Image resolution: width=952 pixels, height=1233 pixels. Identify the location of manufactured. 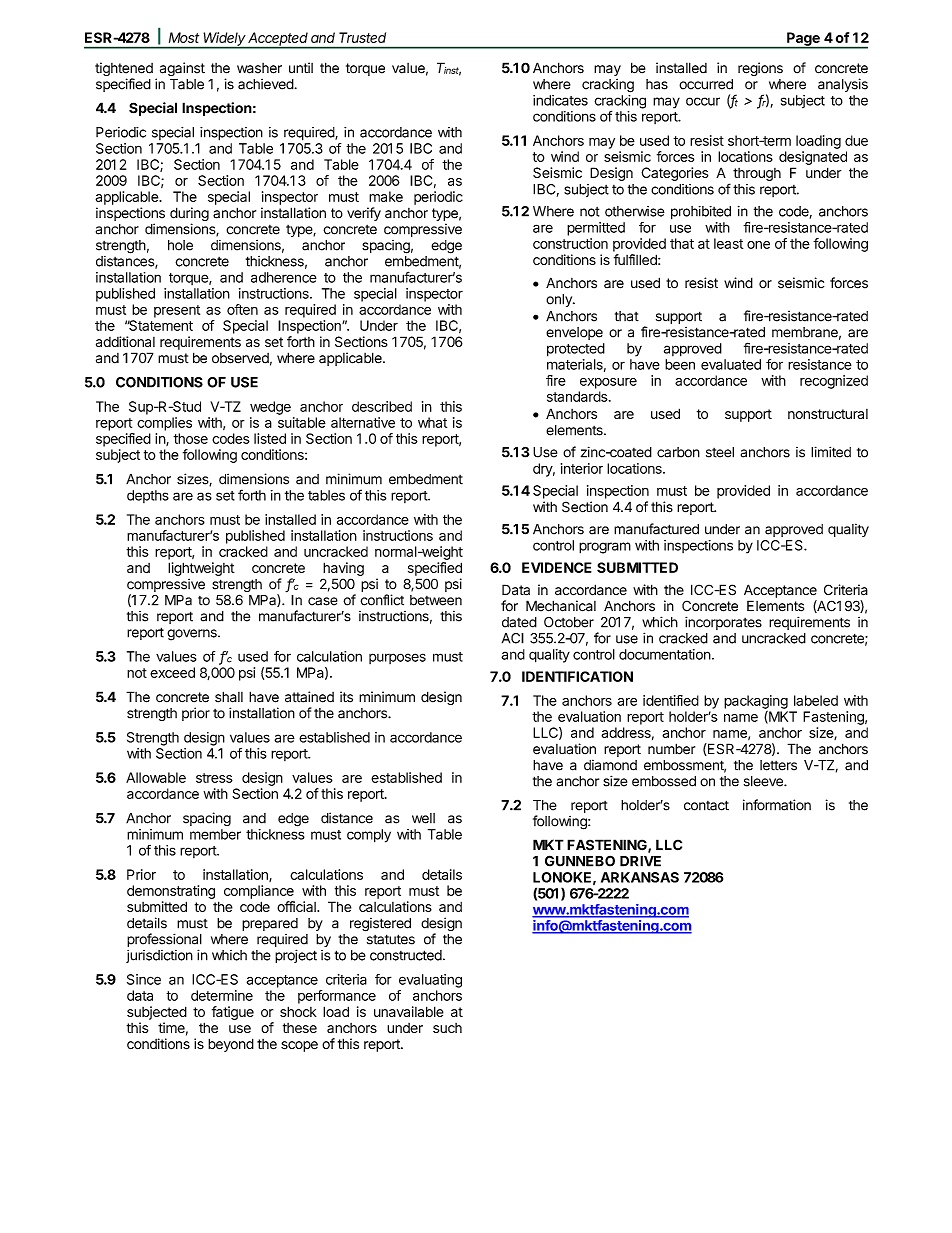
(656, 529).
